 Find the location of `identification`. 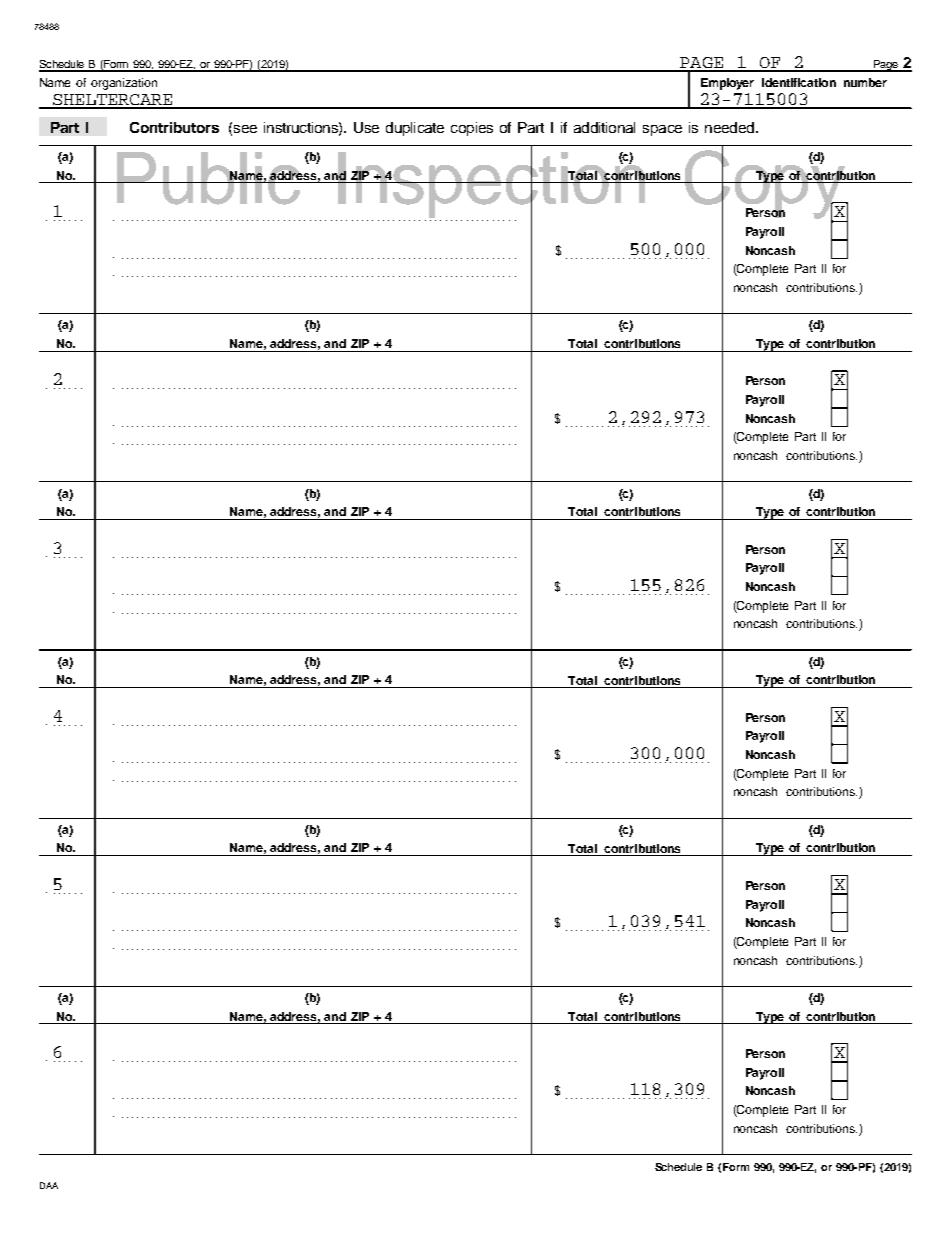

identification is located at coordinates (799, 82).
